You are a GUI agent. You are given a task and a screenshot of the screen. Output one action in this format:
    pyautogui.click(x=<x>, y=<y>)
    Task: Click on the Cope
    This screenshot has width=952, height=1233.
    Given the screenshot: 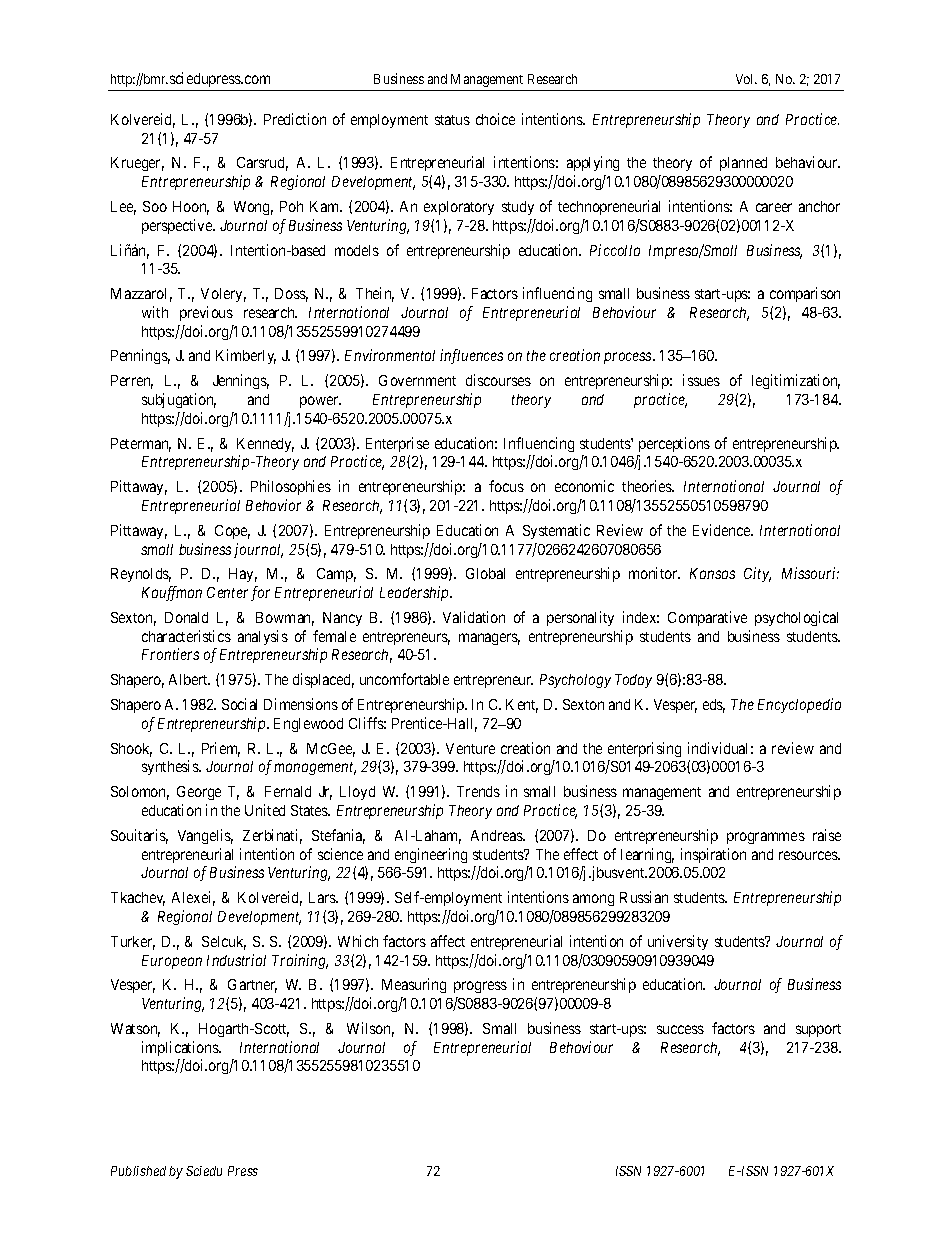 What is the action you would take?
    pyautogui.click(x=232, y=532)
